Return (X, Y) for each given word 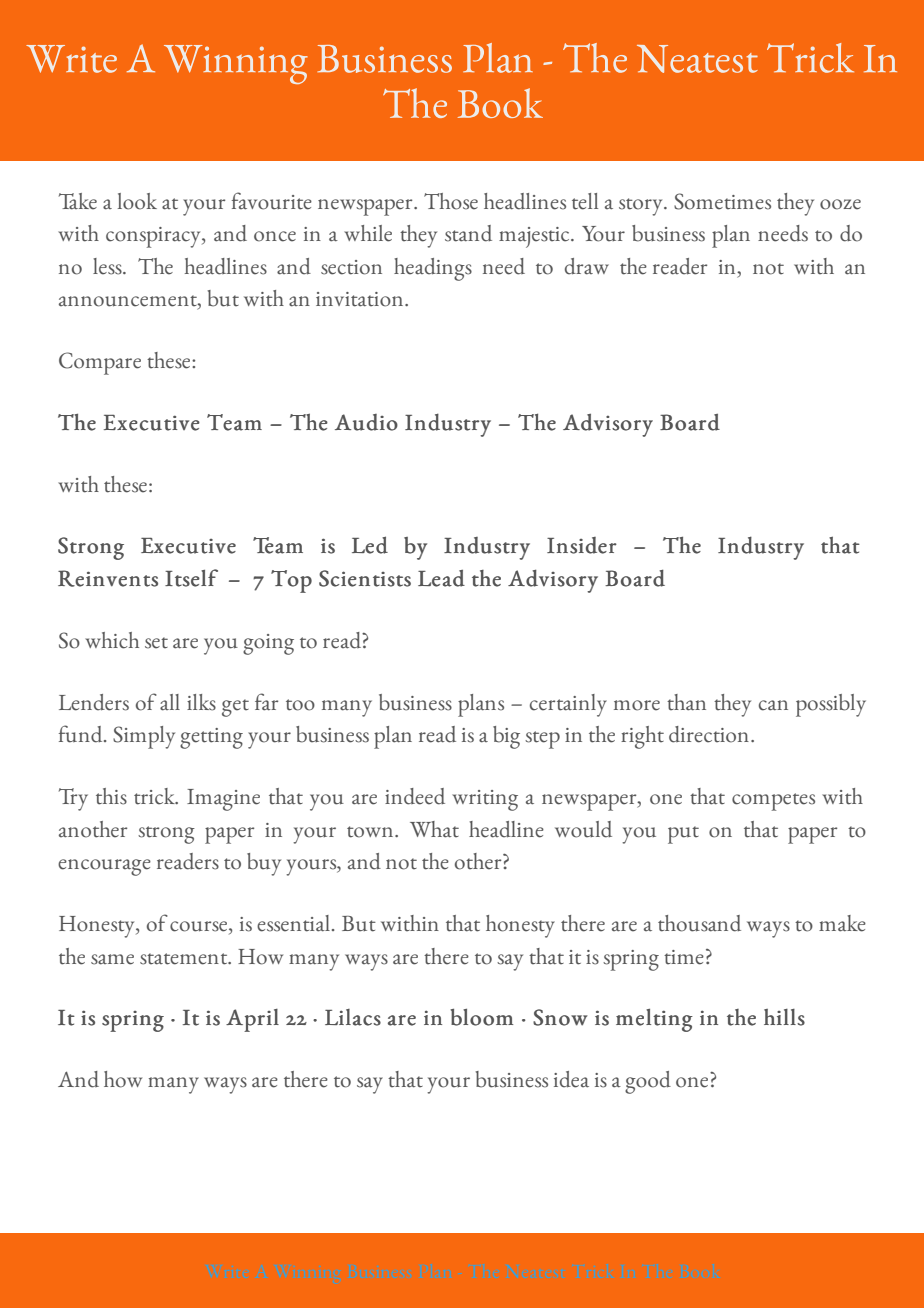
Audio (366, 422)
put (683, 835)
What (434, 829)
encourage (104, 867)
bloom (481, 1017)
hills (784, 1017)
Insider (582, 545)
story (642, 207)
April (252, 1020)
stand (468, 233)
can (773, 705)
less (108, 266)
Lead (441, 578)
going (268, 644)
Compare (100, 363)
